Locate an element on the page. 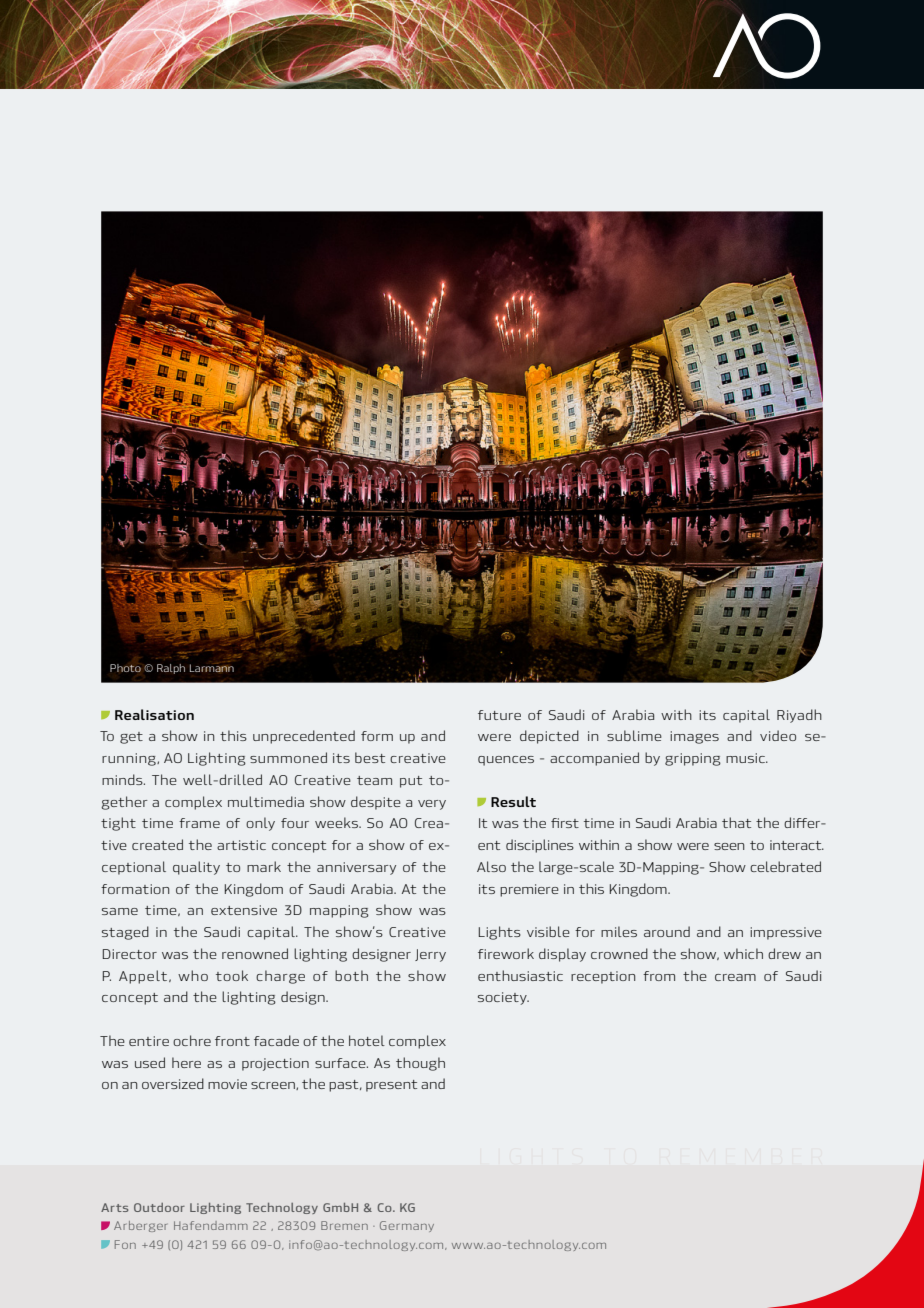 This document has height=1308, width=924. Riyadh is located at coordinates (799, 716).
